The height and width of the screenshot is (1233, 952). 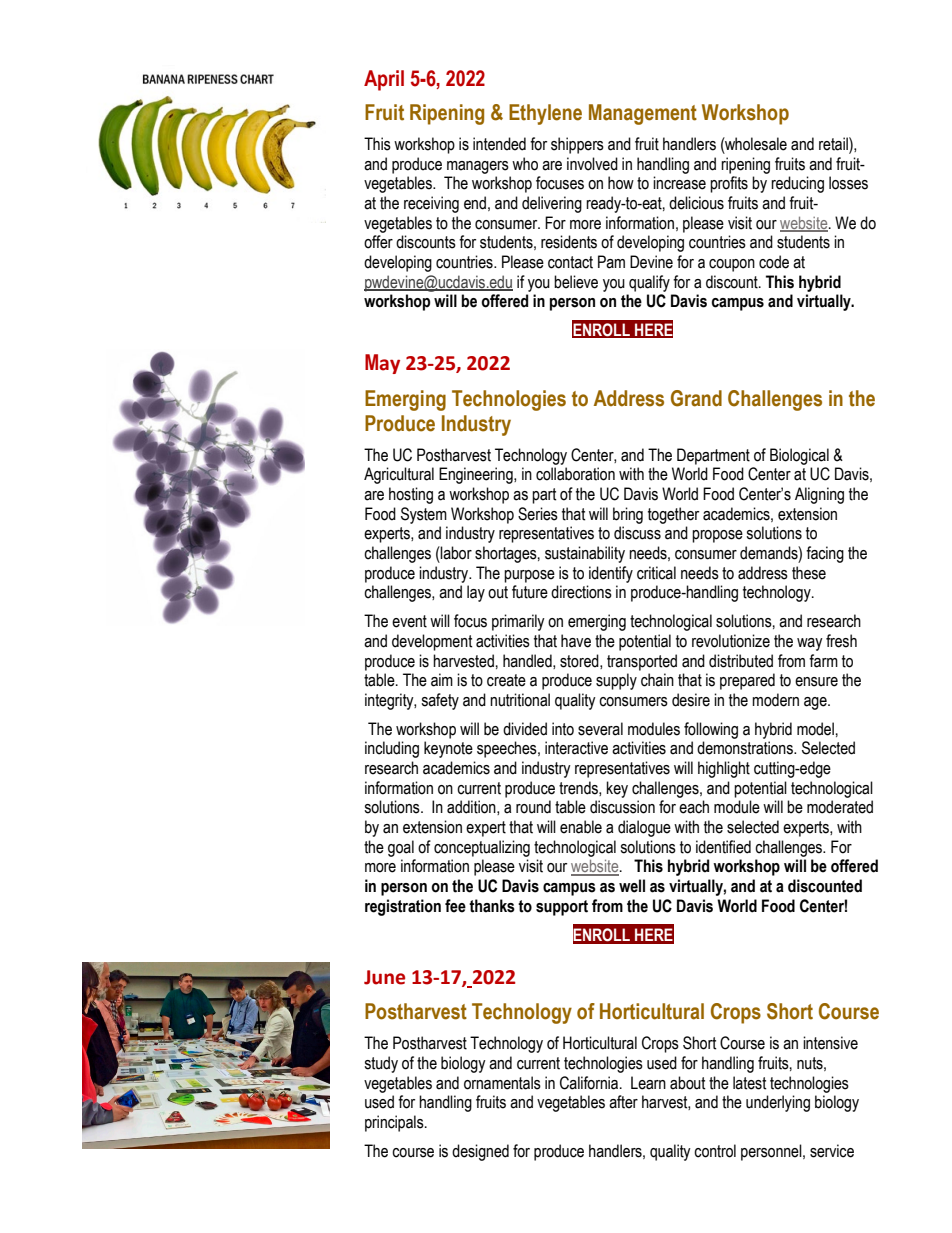 What do you see at coordinates (611, 574) in the screenshot?
I see `identify` at bounding box center [611, 574].
